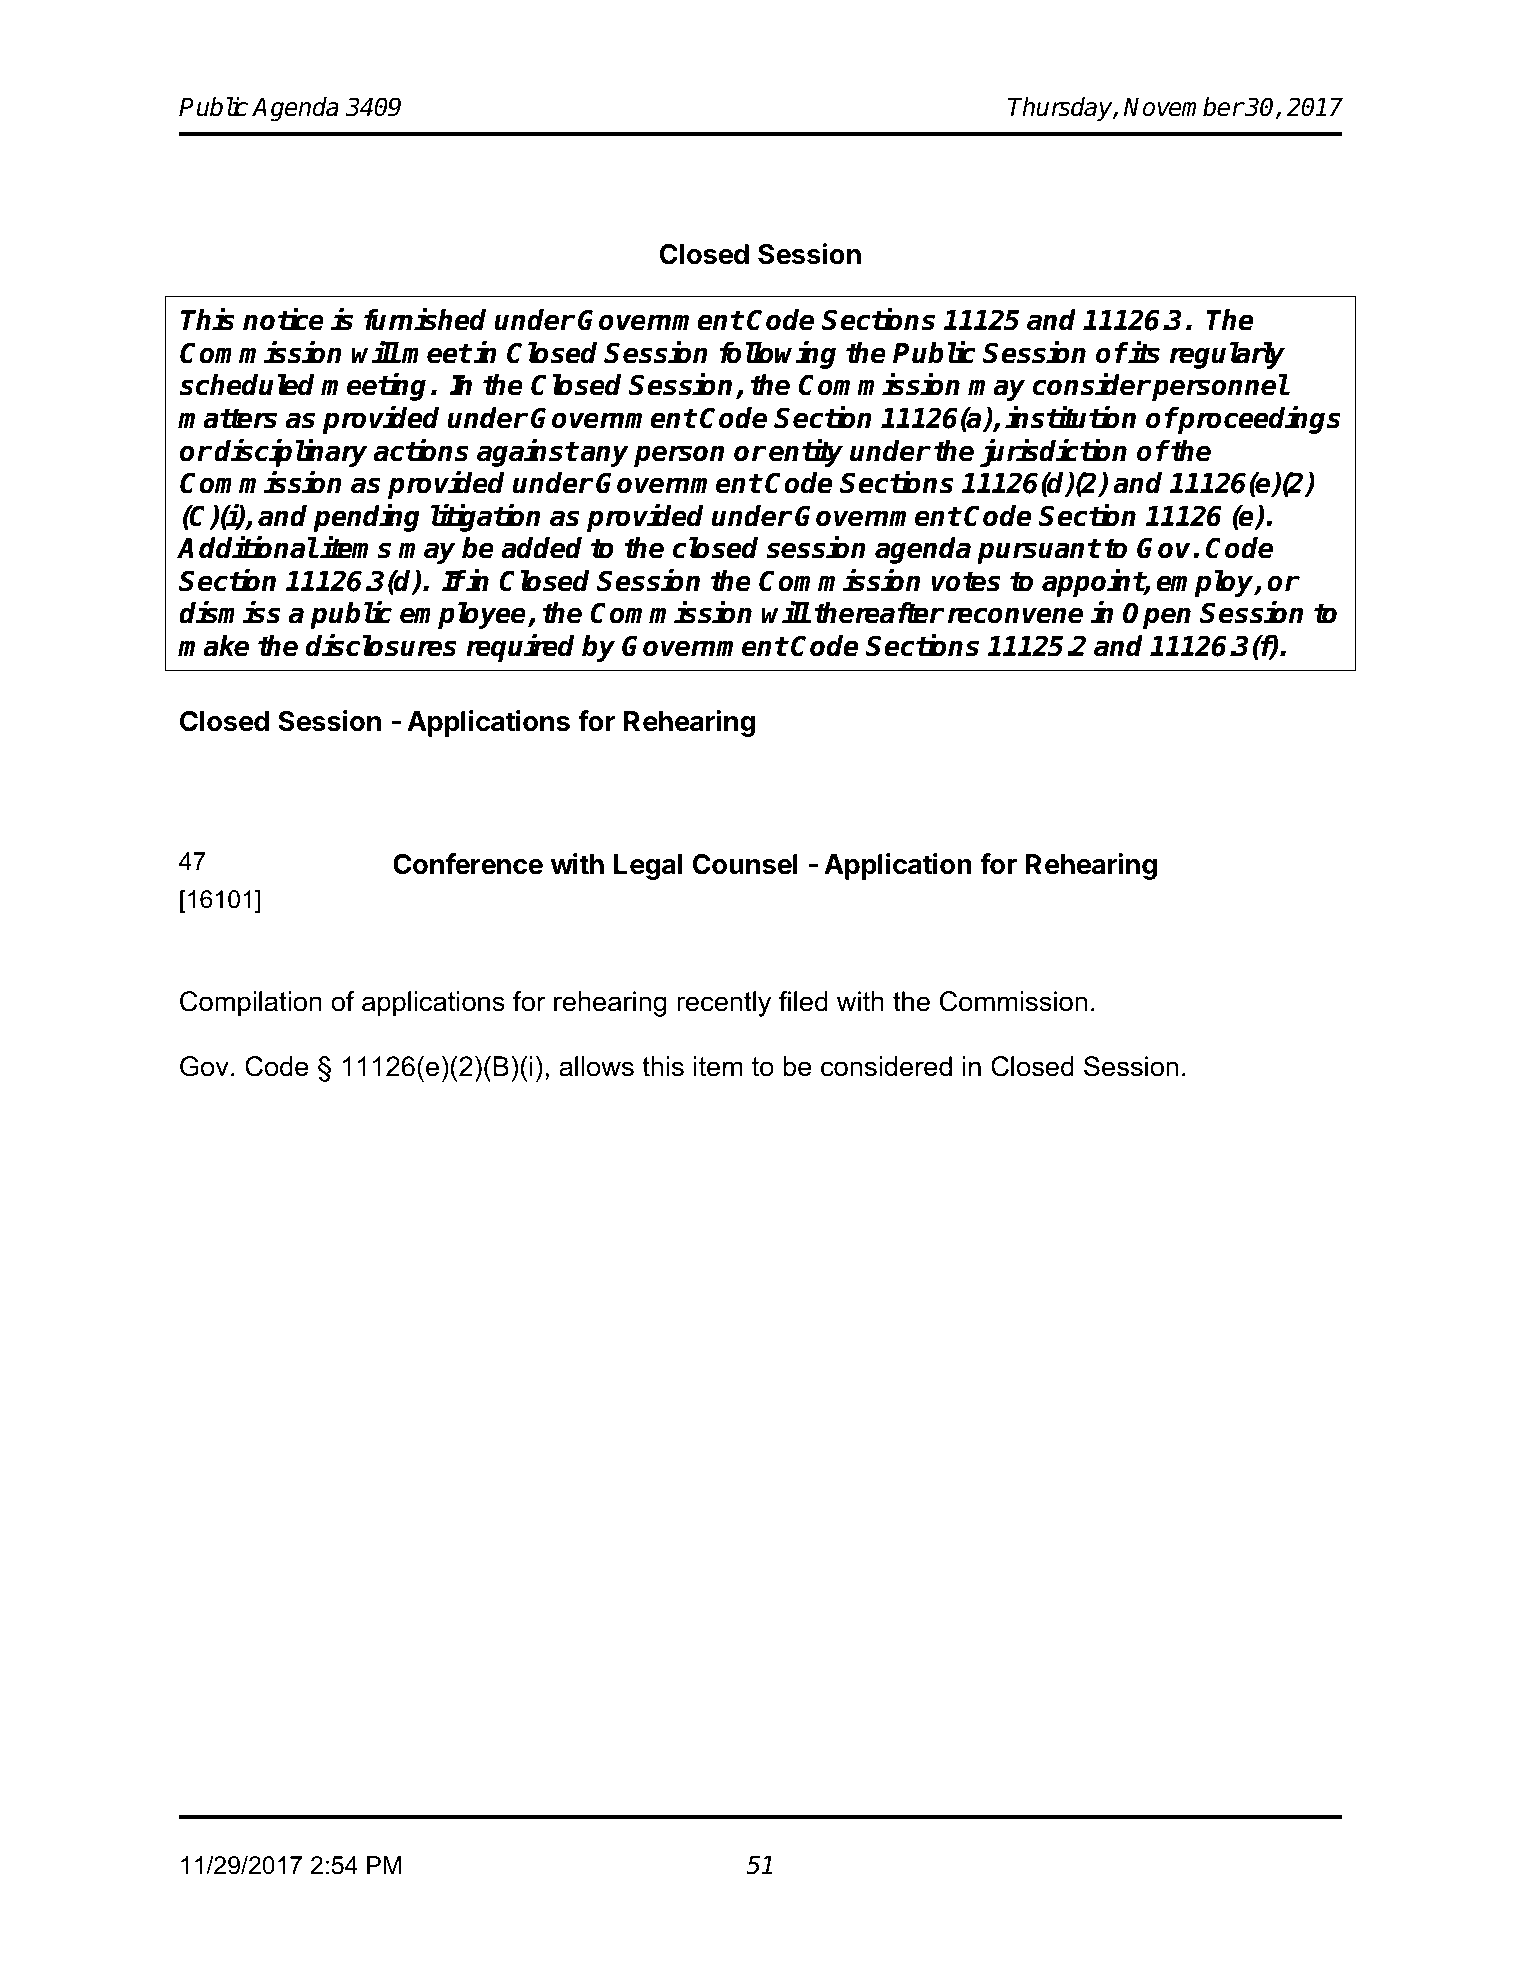 The height and width of the screenshot is (1969, 1521). I want to click on November, so click(1183, 107).
